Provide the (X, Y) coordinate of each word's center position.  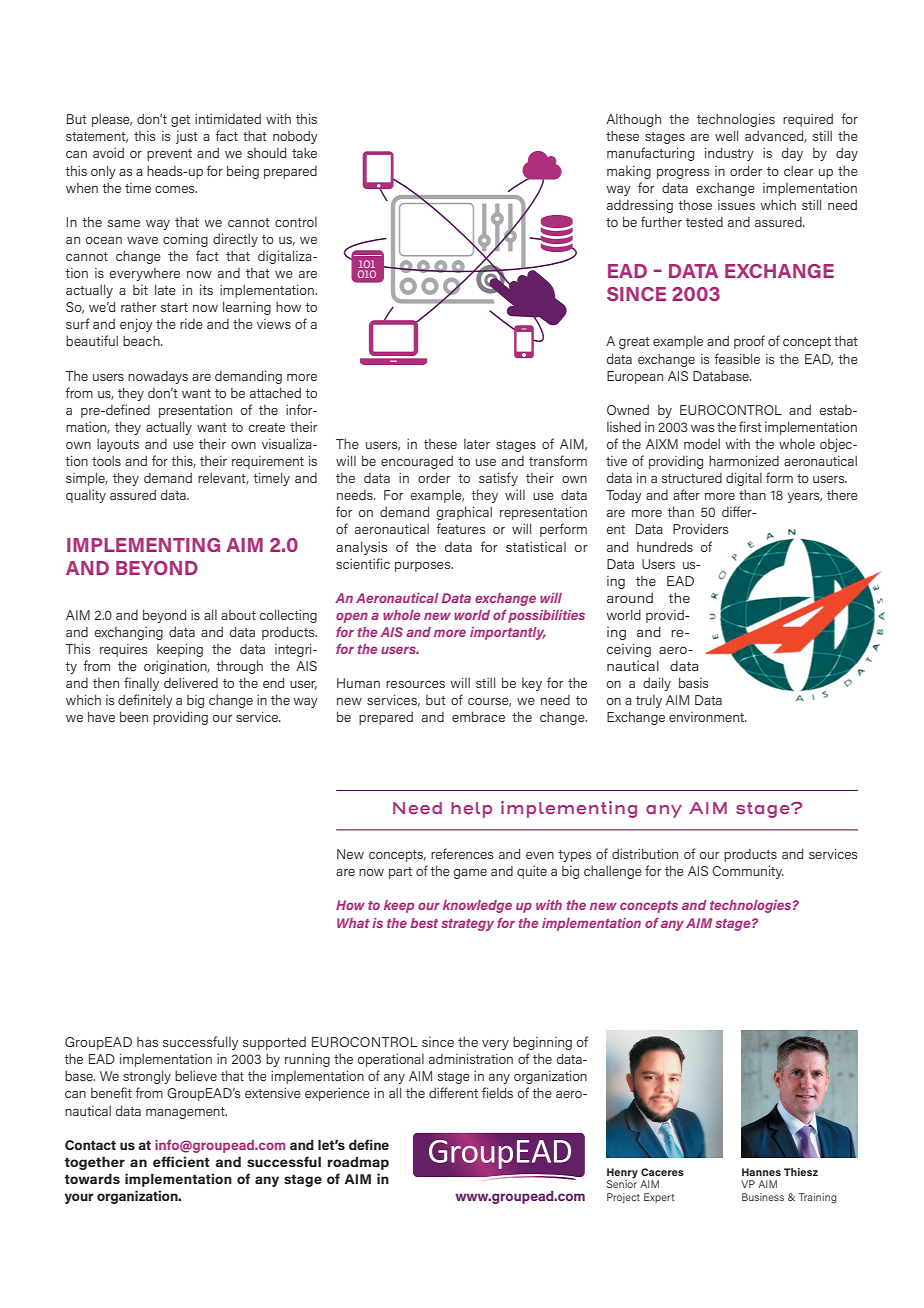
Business (763, 1197)
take (304, 152)
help (471, 810)
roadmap (358, 1163)
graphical (464, 513)
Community (748, 872)
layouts (118, 445)
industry (729, 154)
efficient (181, 1161)
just (187, 137)
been (134, 716)
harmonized (744, 460)
